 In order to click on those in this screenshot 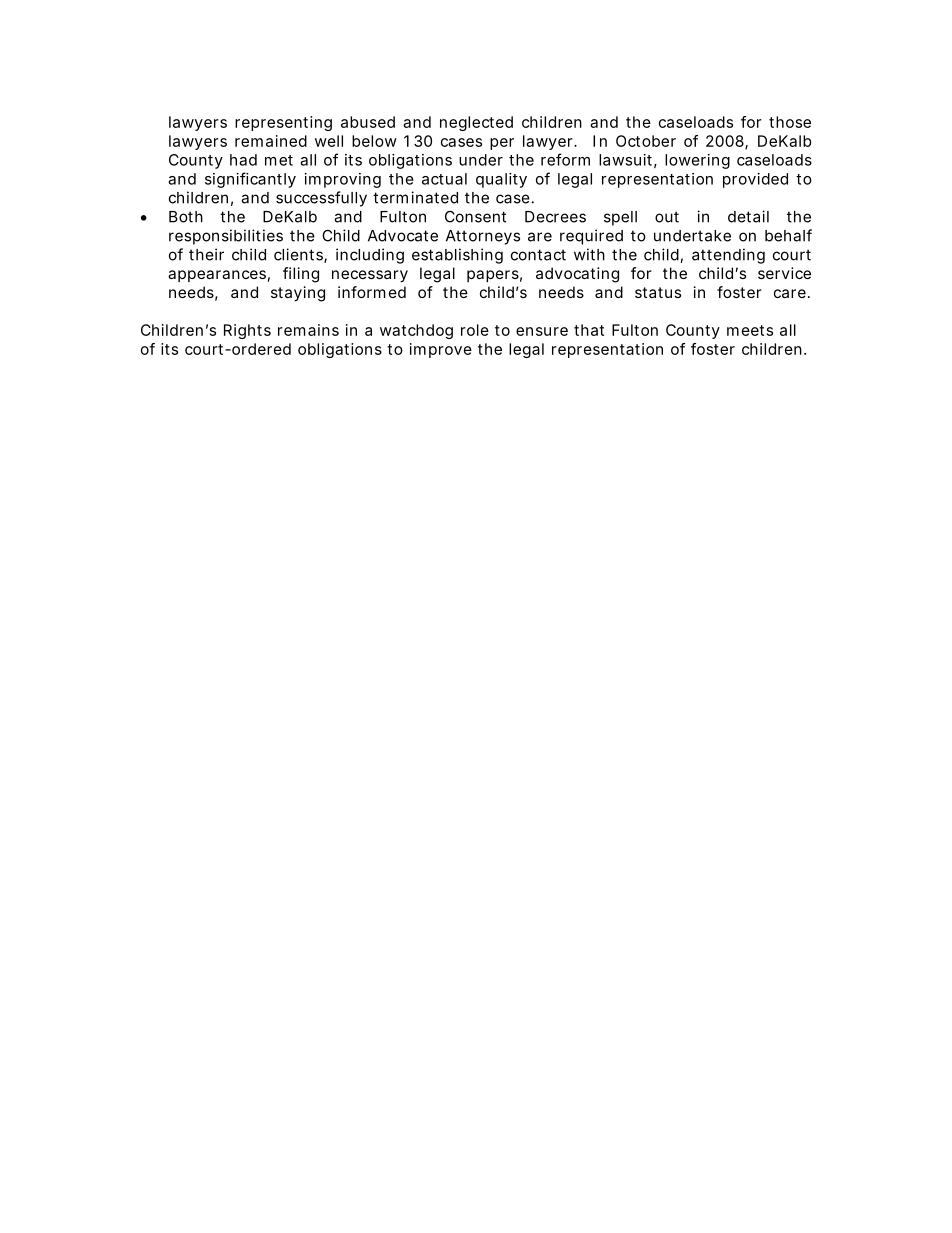, I will do `click(790, 122)`.
